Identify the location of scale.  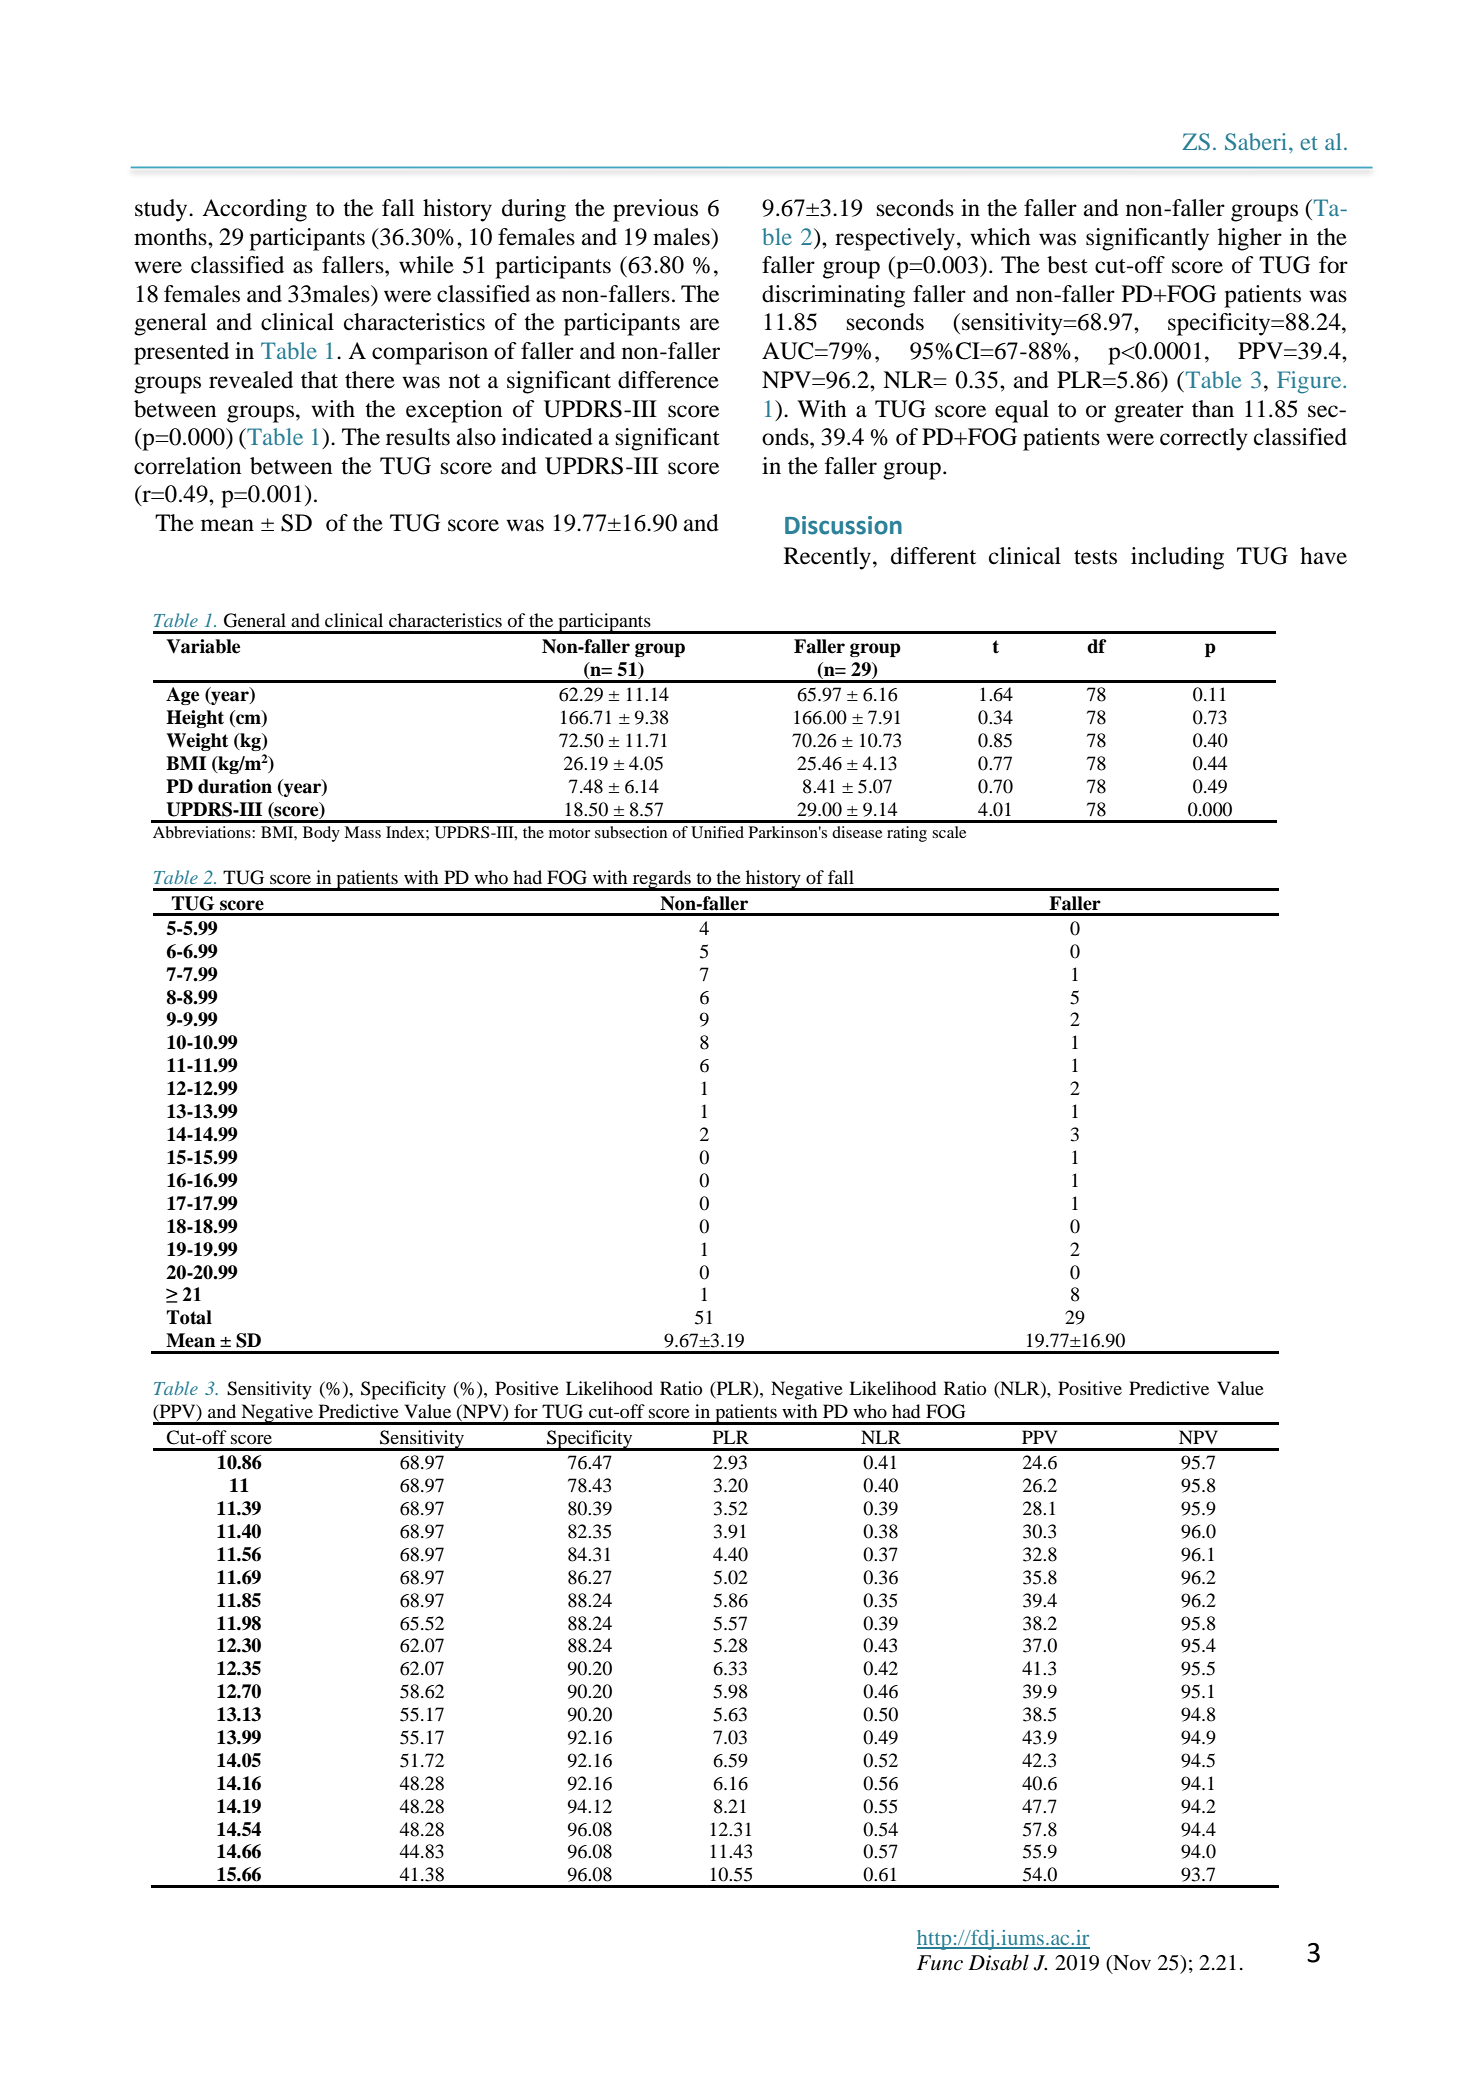
(949, 832).
